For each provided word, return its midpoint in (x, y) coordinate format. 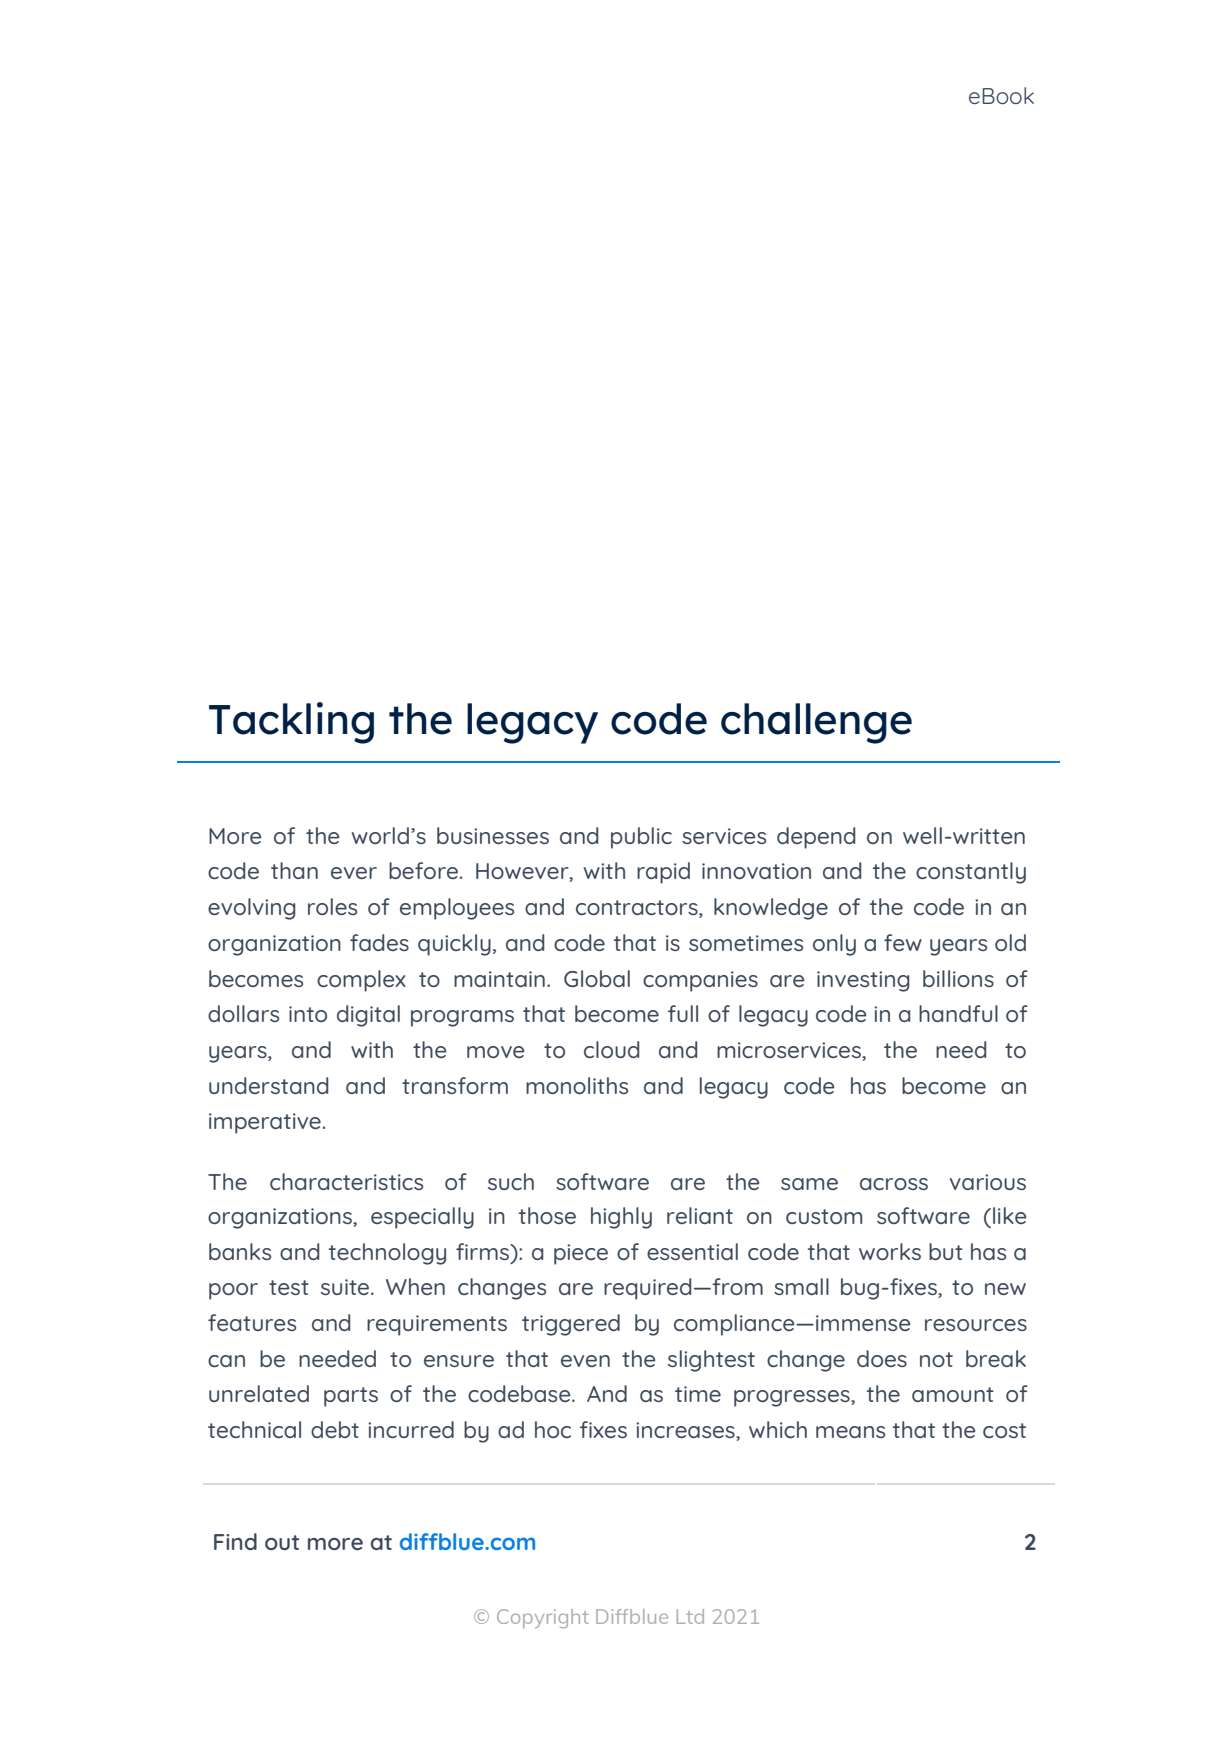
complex (361, 981)
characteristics (346, 1181)
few (903, 942)
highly (621, 1218)
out (282, 1542)
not (936, 1359)
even (585, 1361)
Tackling (291, 723)
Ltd (690, 1616)
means (850, 1432)
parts (351, 1397)
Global (597, 978)
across (894, 1184)
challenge (816, 723)
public (641, 838)
